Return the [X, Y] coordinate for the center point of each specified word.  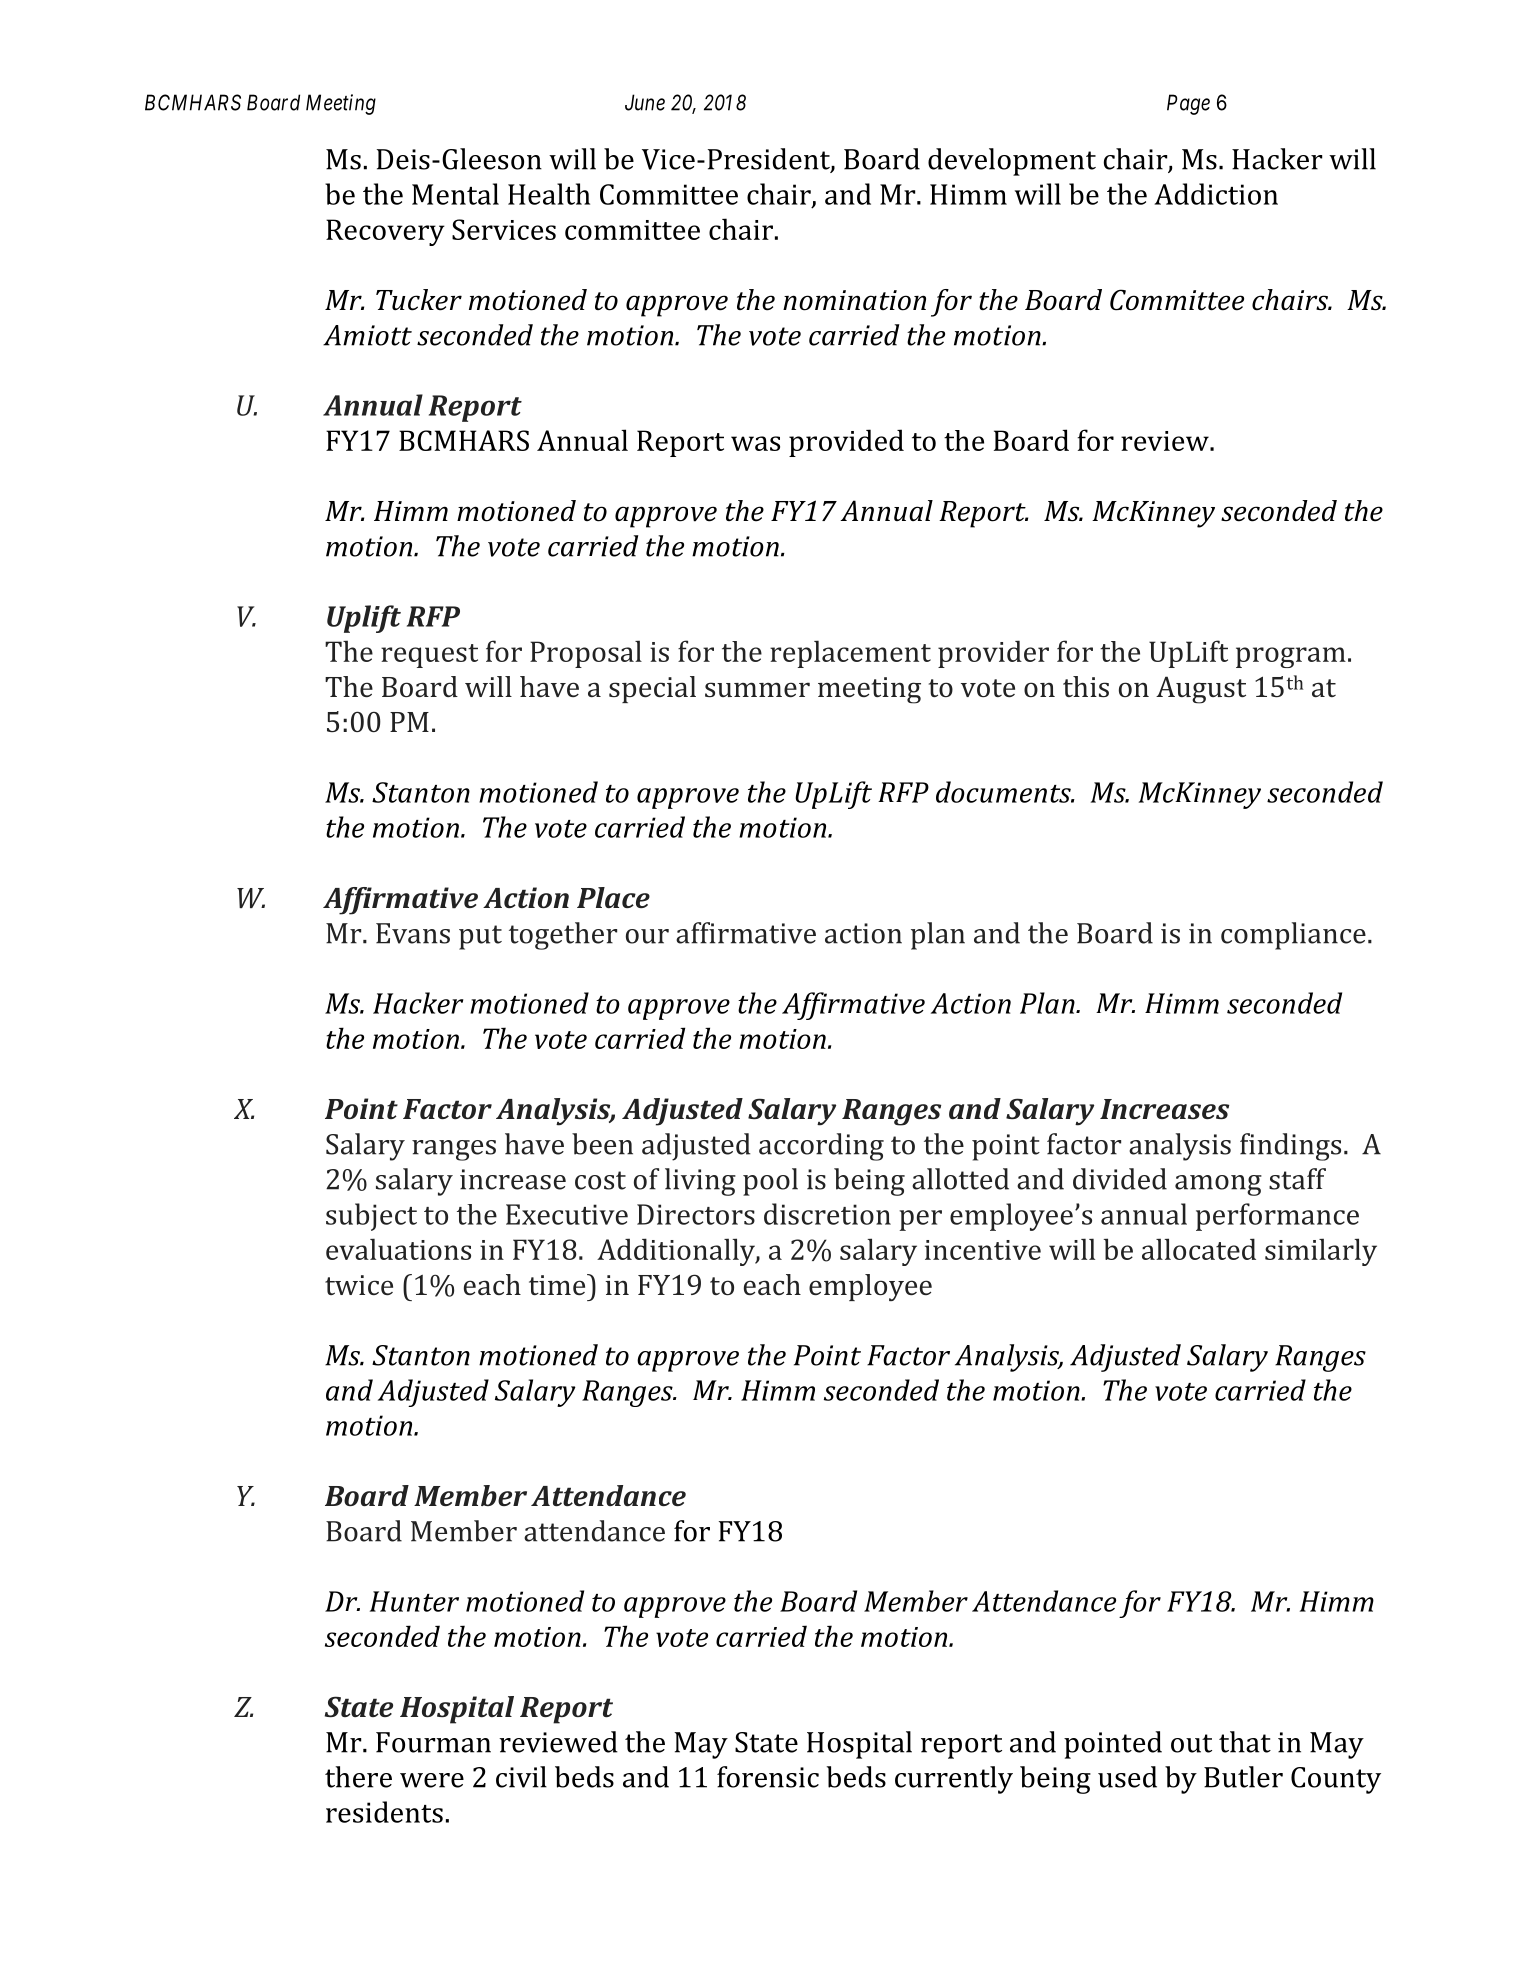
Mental [455, 194]
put [480, 937]
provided [846, 443]
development [1012, 162]
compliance [1293, 936]
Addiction [1216, 194]
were [432, 1780]
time [558, 1284]
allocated [1199, 1249]
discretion [827, 1214]
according [821, 1147]
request [429, 656]
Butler [1243, 1777]
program [1291, 657]
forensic [768, 1777]
